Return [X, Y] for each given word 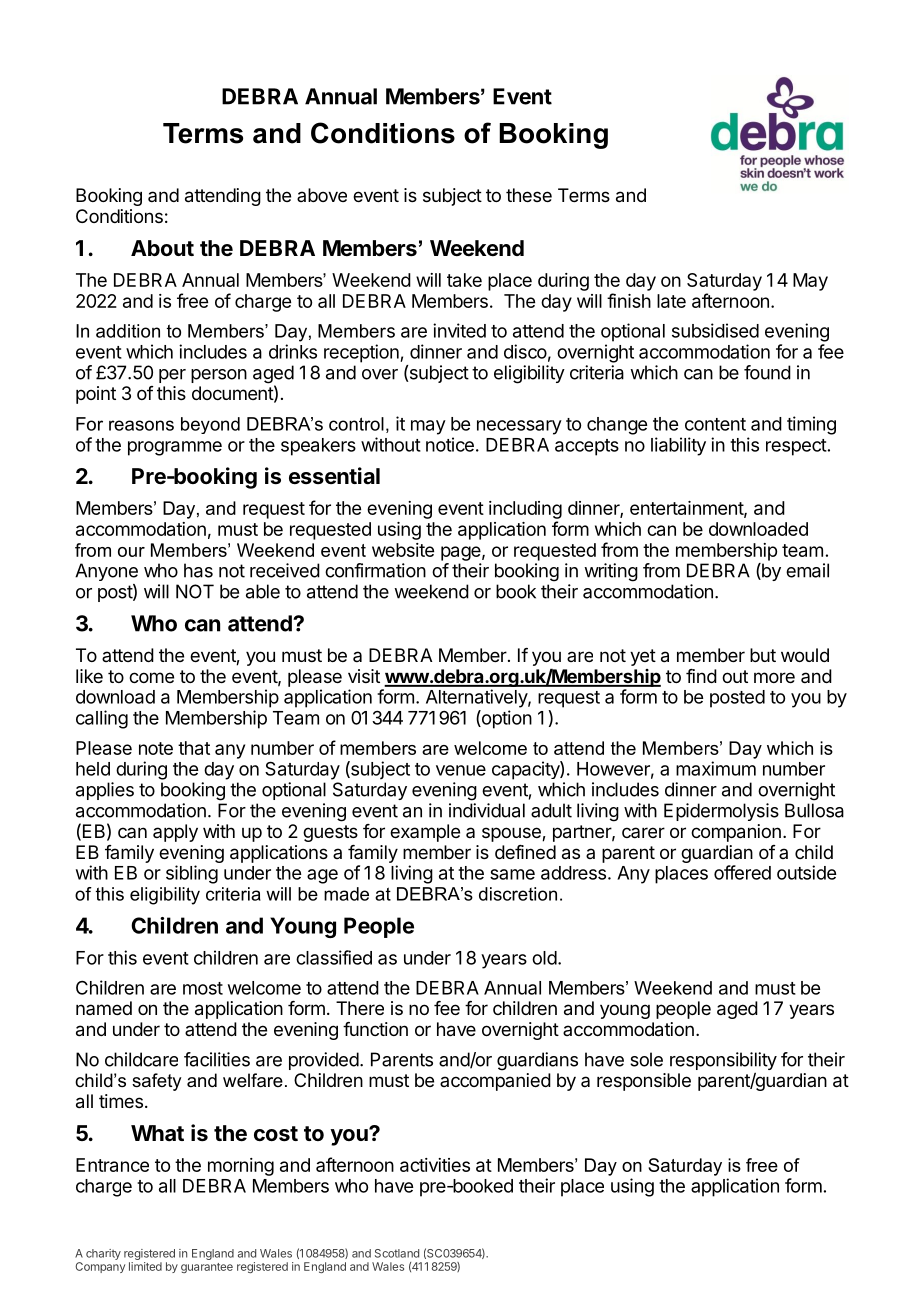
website [403, 550]
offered [742, 872]
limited [145, 1266]
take [464, 280]
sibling [192, 874]
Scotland [397, 1253]
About [162, 248]
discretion [518, 894]
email [807, 570]
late [671, 301]
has [198, 570]
